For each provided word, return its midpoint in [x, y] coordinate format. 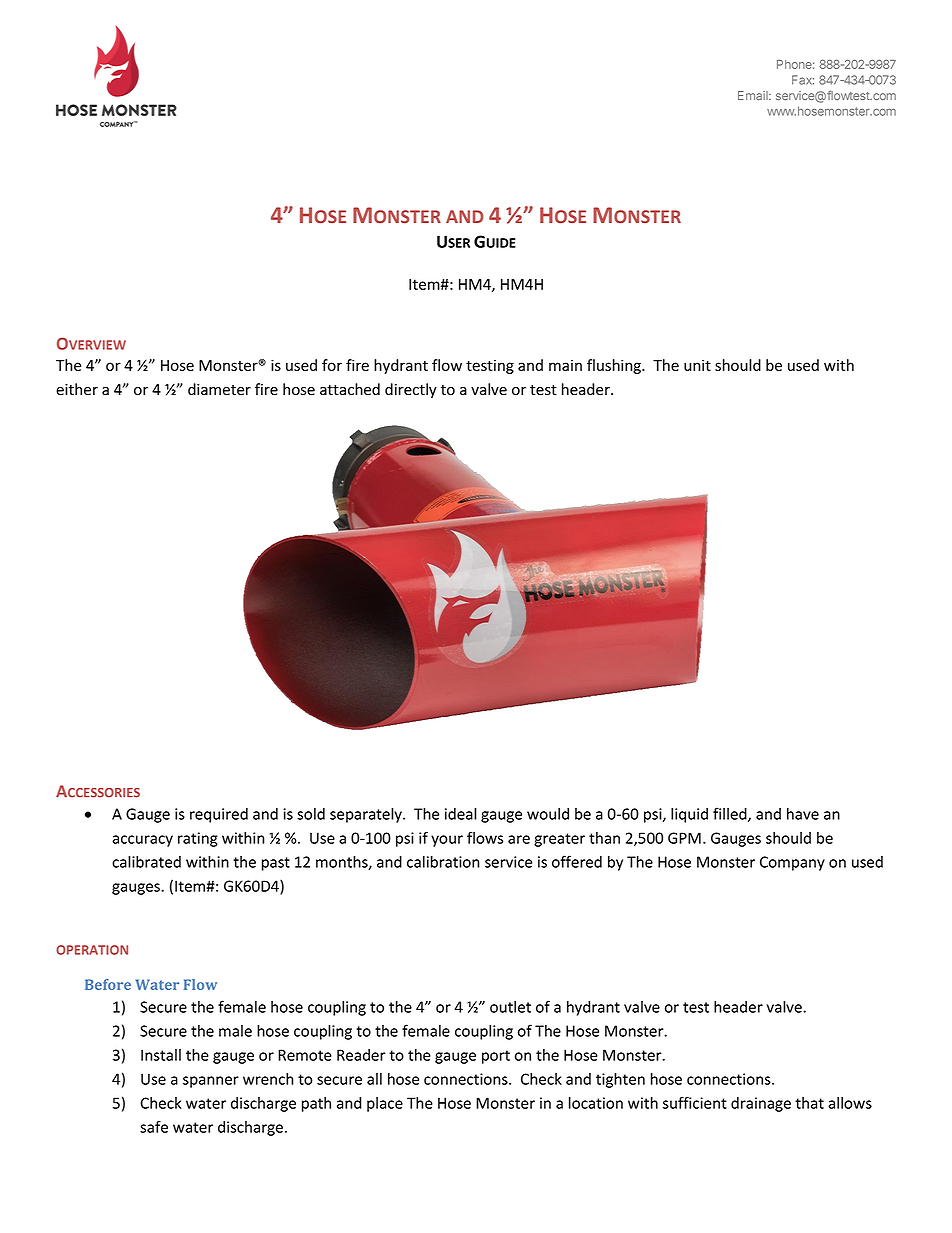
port [496, 1057]
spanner [211, 1082]
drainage [761, 1104]
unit [697, 365]
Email [754, 95]
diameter [219, 389]
